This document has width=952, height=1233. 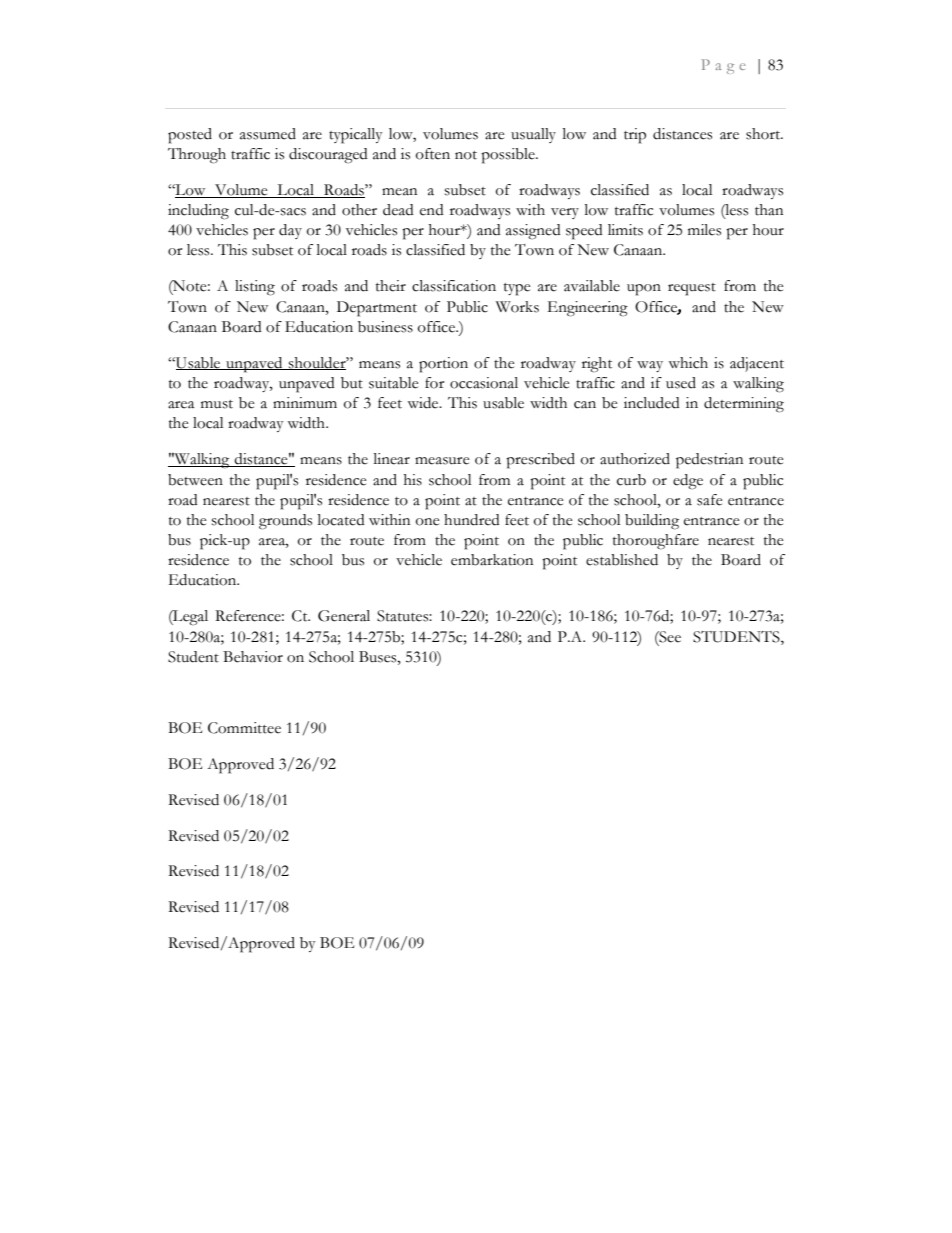 What do you see at coordinates (268, 134) in the document?
I see `assumed` at bounding box center [268, 134].
